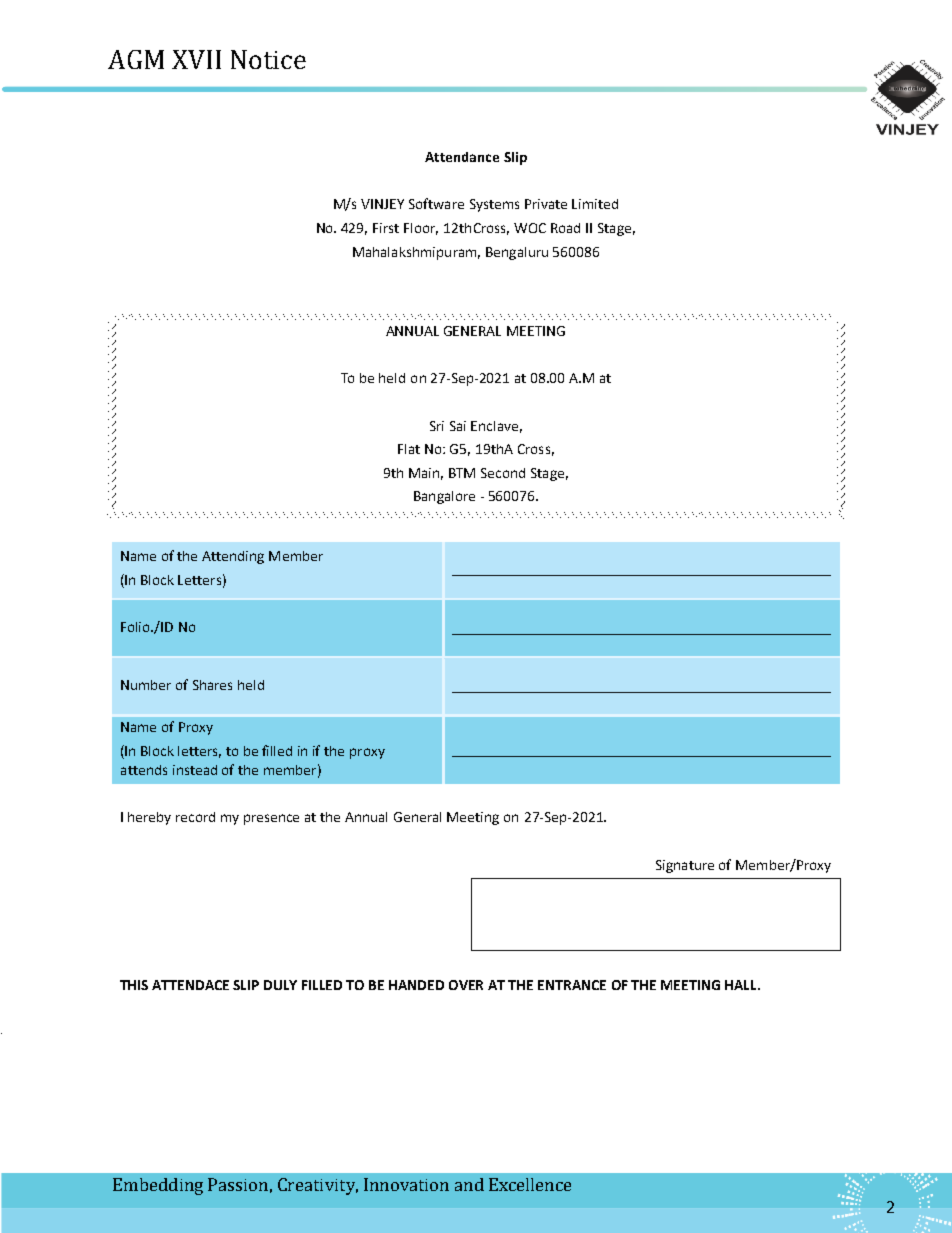 This screenshot has width=952, height=1233. What do you see at coordinates (503, 473) in the screenshot?
I see `Second` at bounding box center [503, 473].
